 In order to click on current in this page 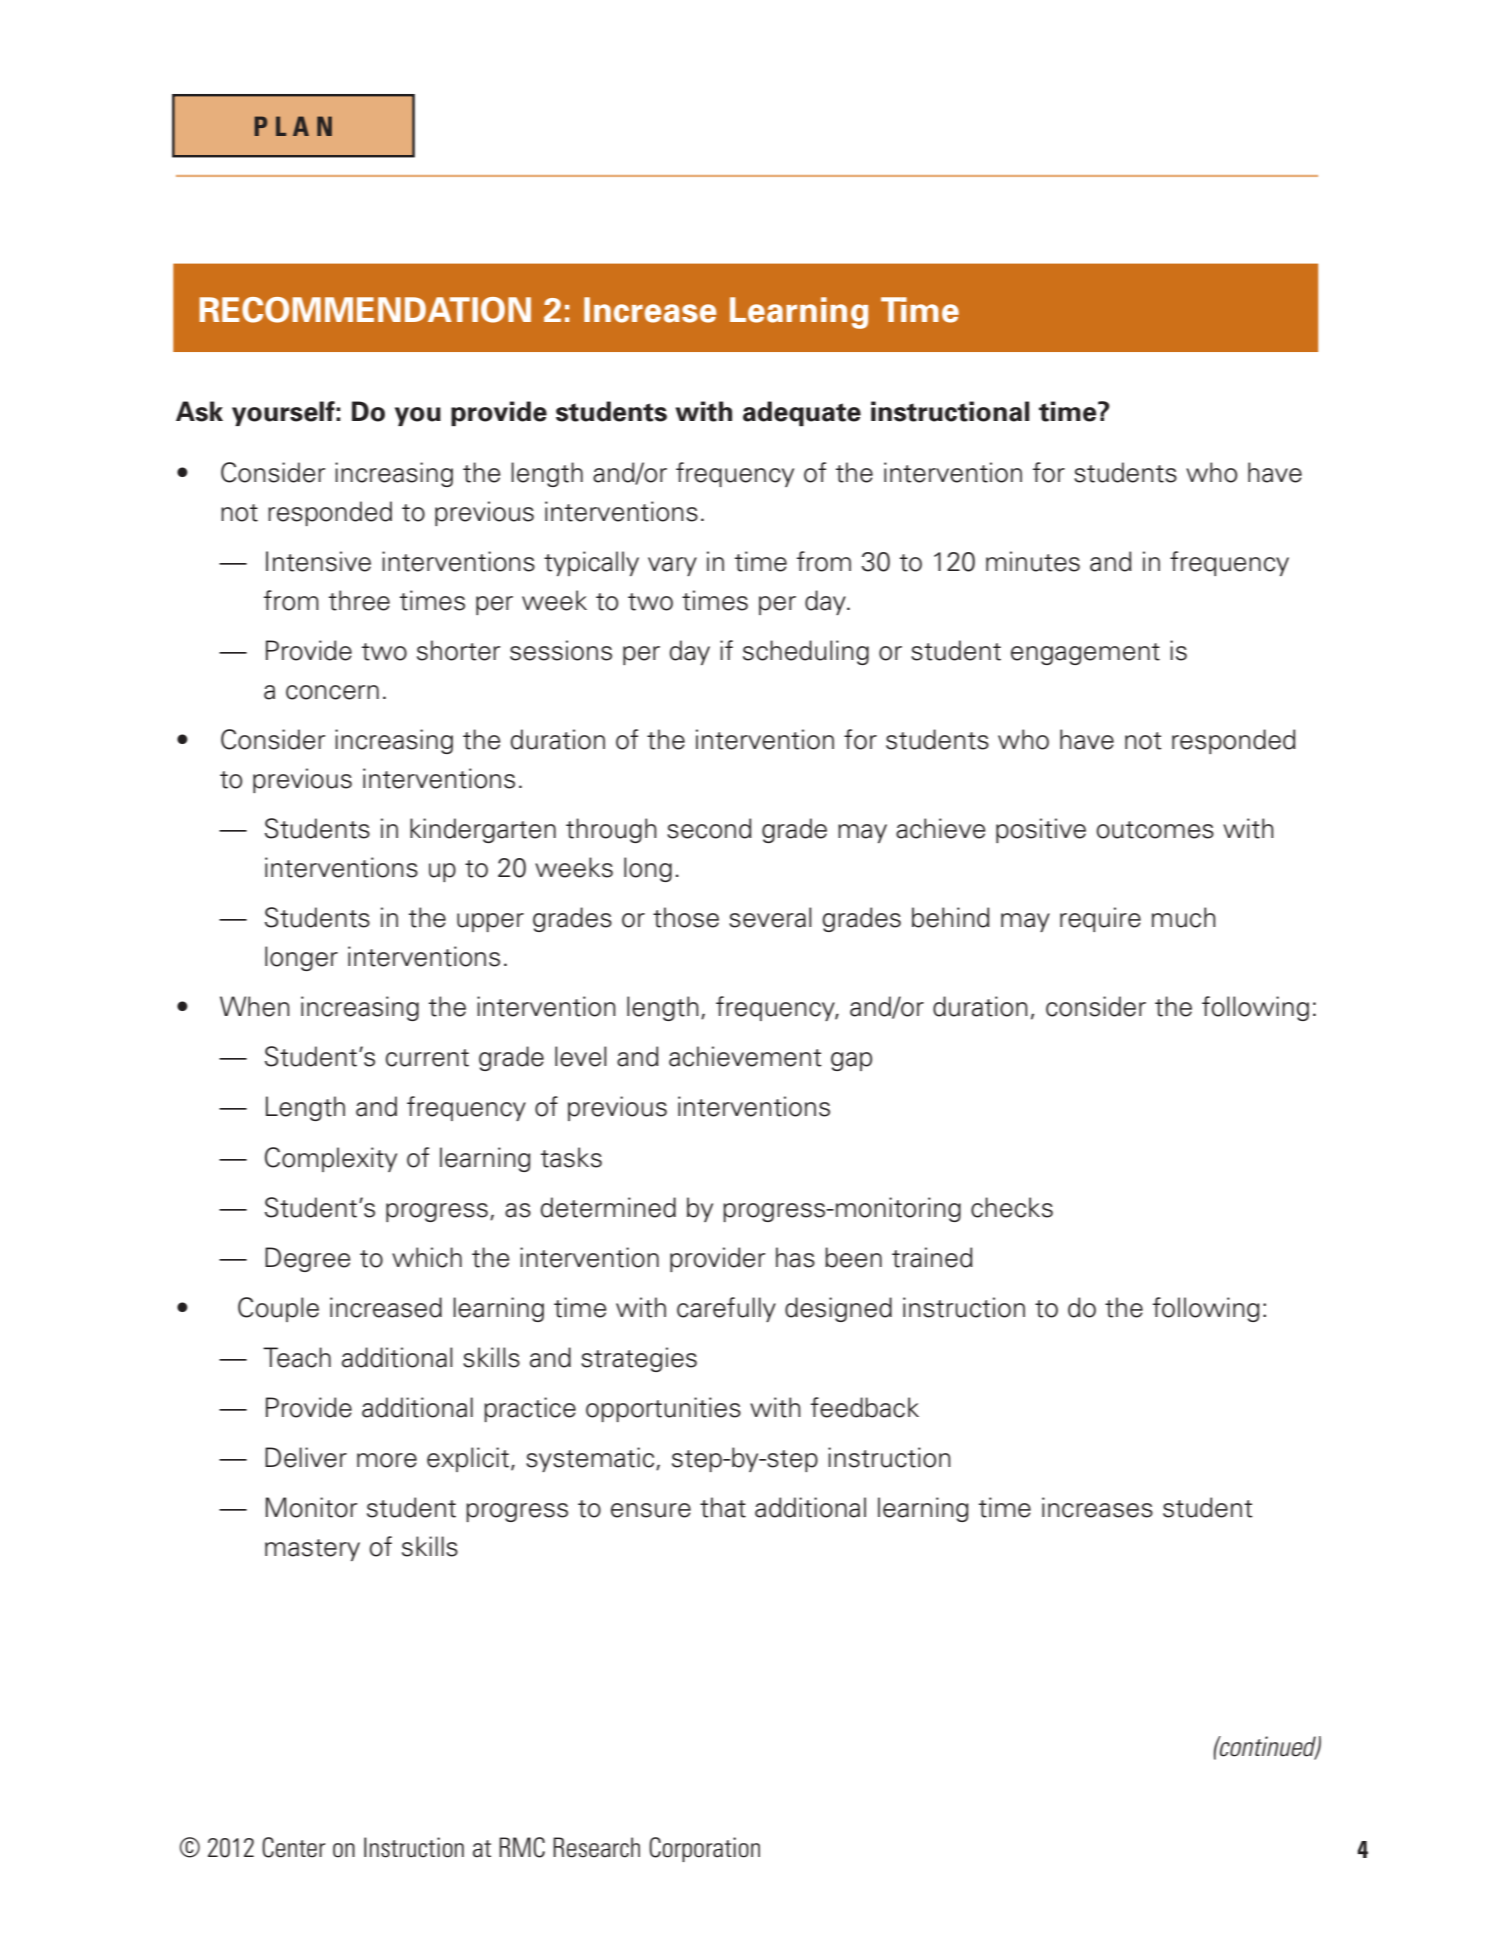, I will do `click(427, 1058)`.
